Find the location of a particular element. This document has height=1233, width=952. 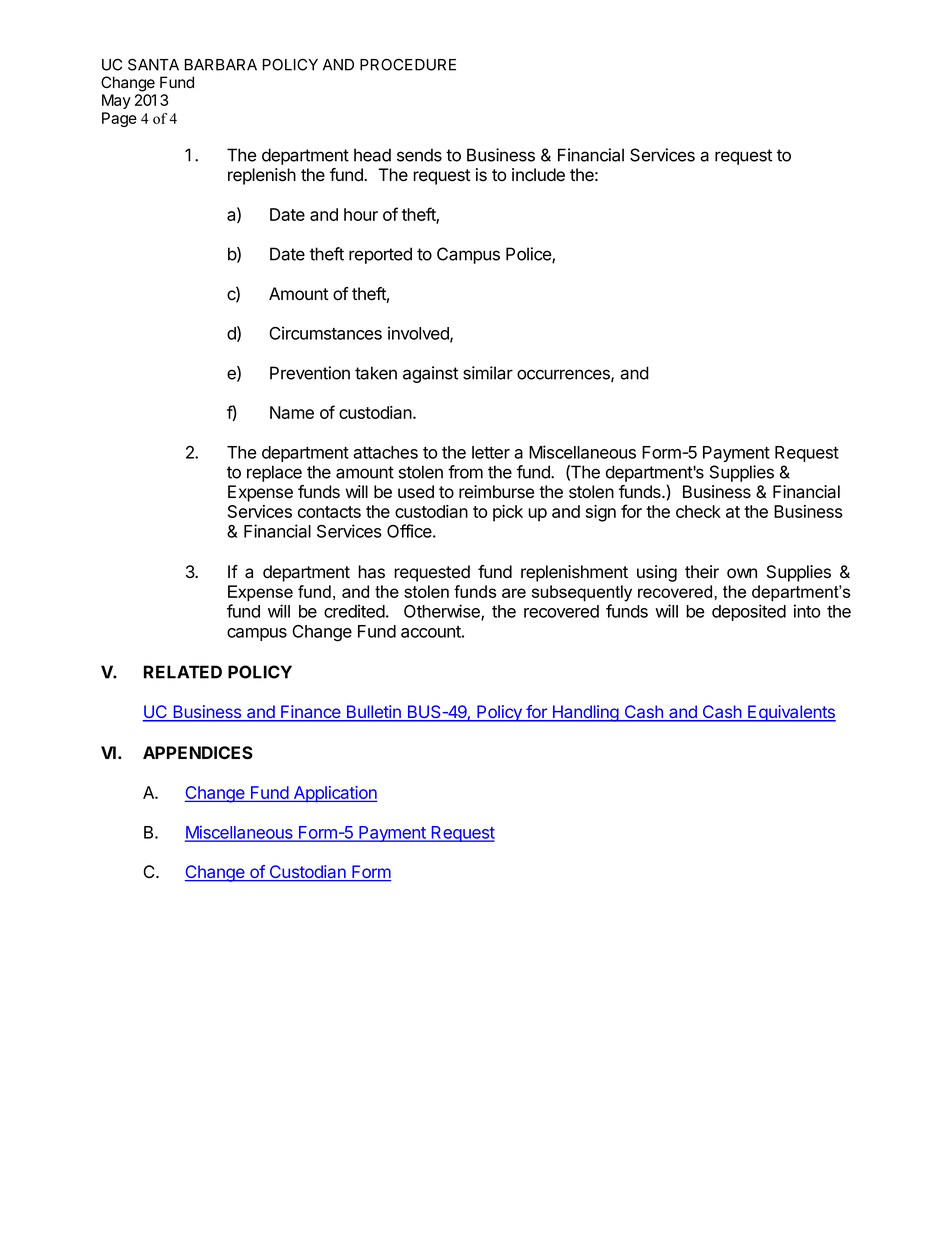

BARBARA is located at coordinates (221, 65).
